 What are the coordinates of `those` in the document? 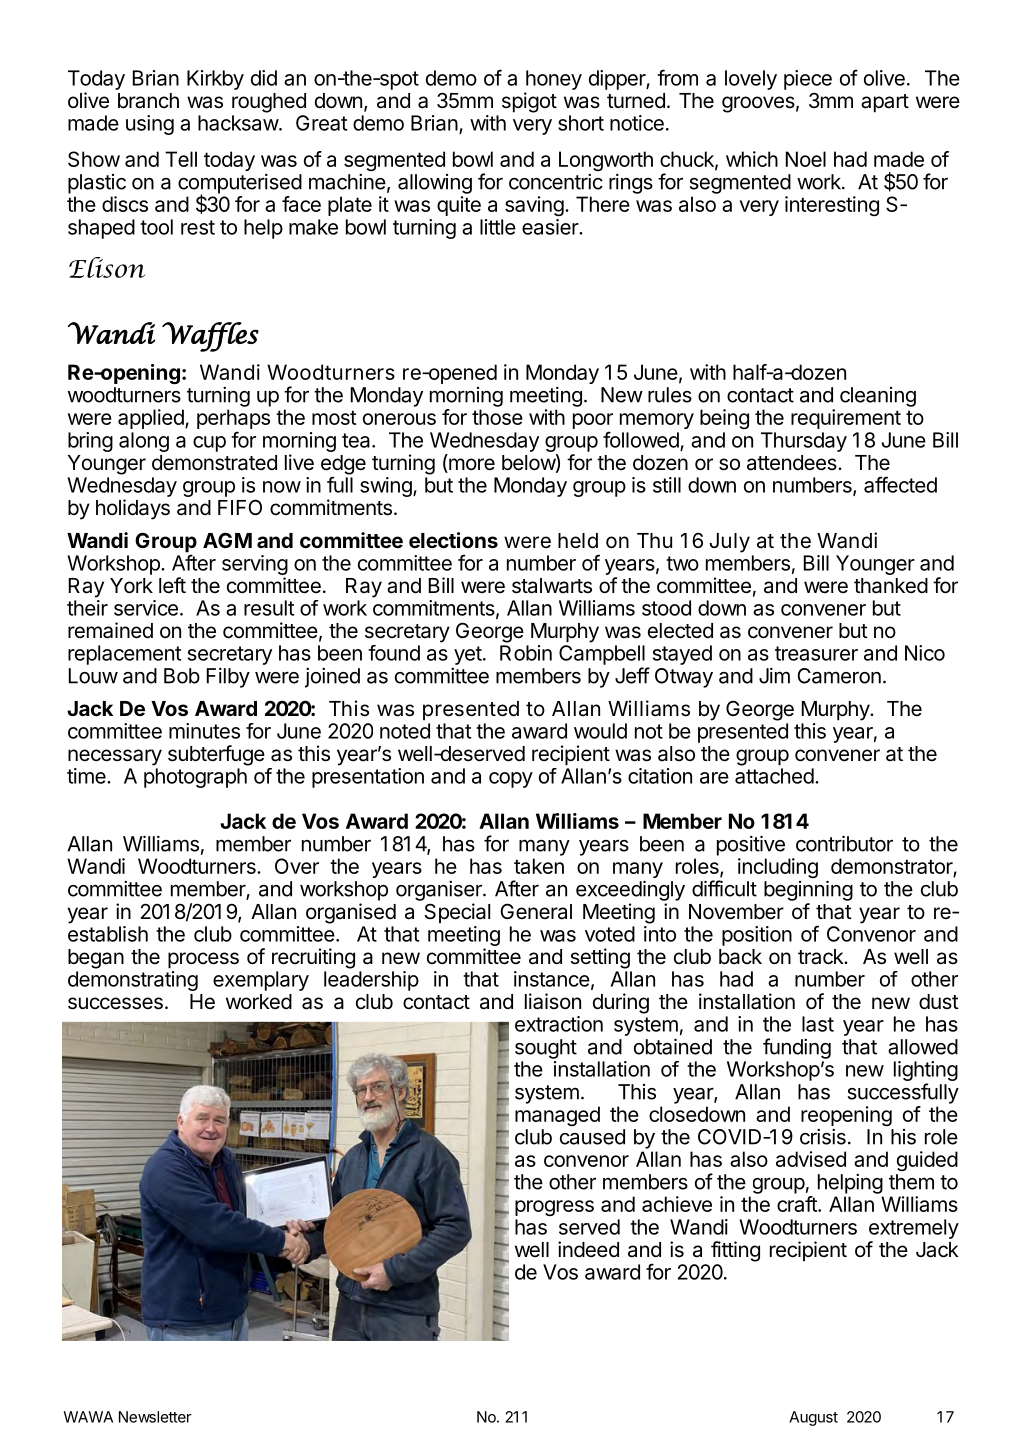 It's located at (497, 417).
